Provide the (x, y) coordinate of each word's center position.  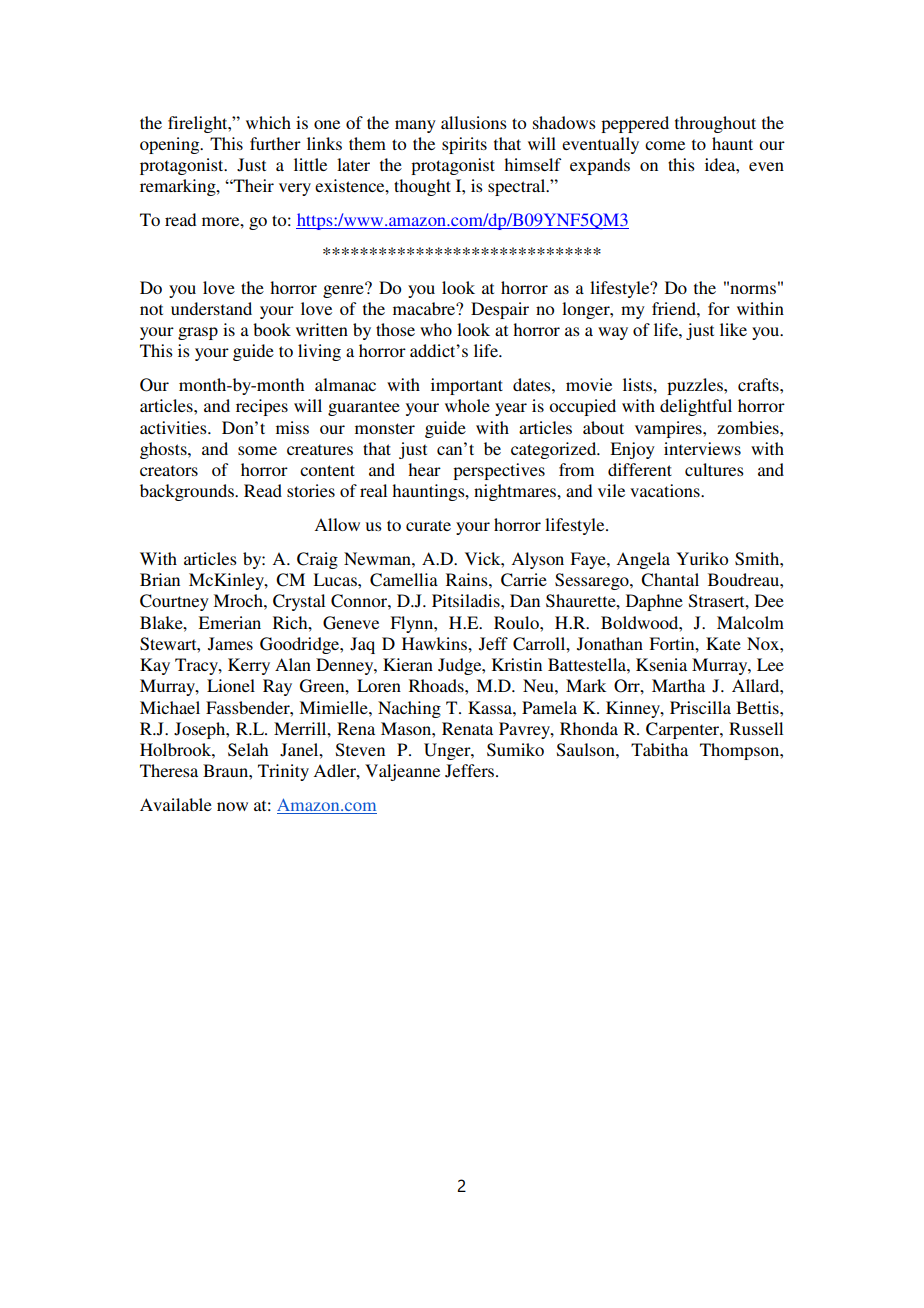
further (275, 143)
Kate (723, 643)
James (230, 644)
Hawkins (435, 643)
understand (211, 308)
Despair (500, 310)
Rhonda (589, 728)
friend (675, 308)
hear (424, 469)
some (257, 450)
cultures (714, 469)
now (232, 806)
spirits (464, 145)
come (665, 145)
